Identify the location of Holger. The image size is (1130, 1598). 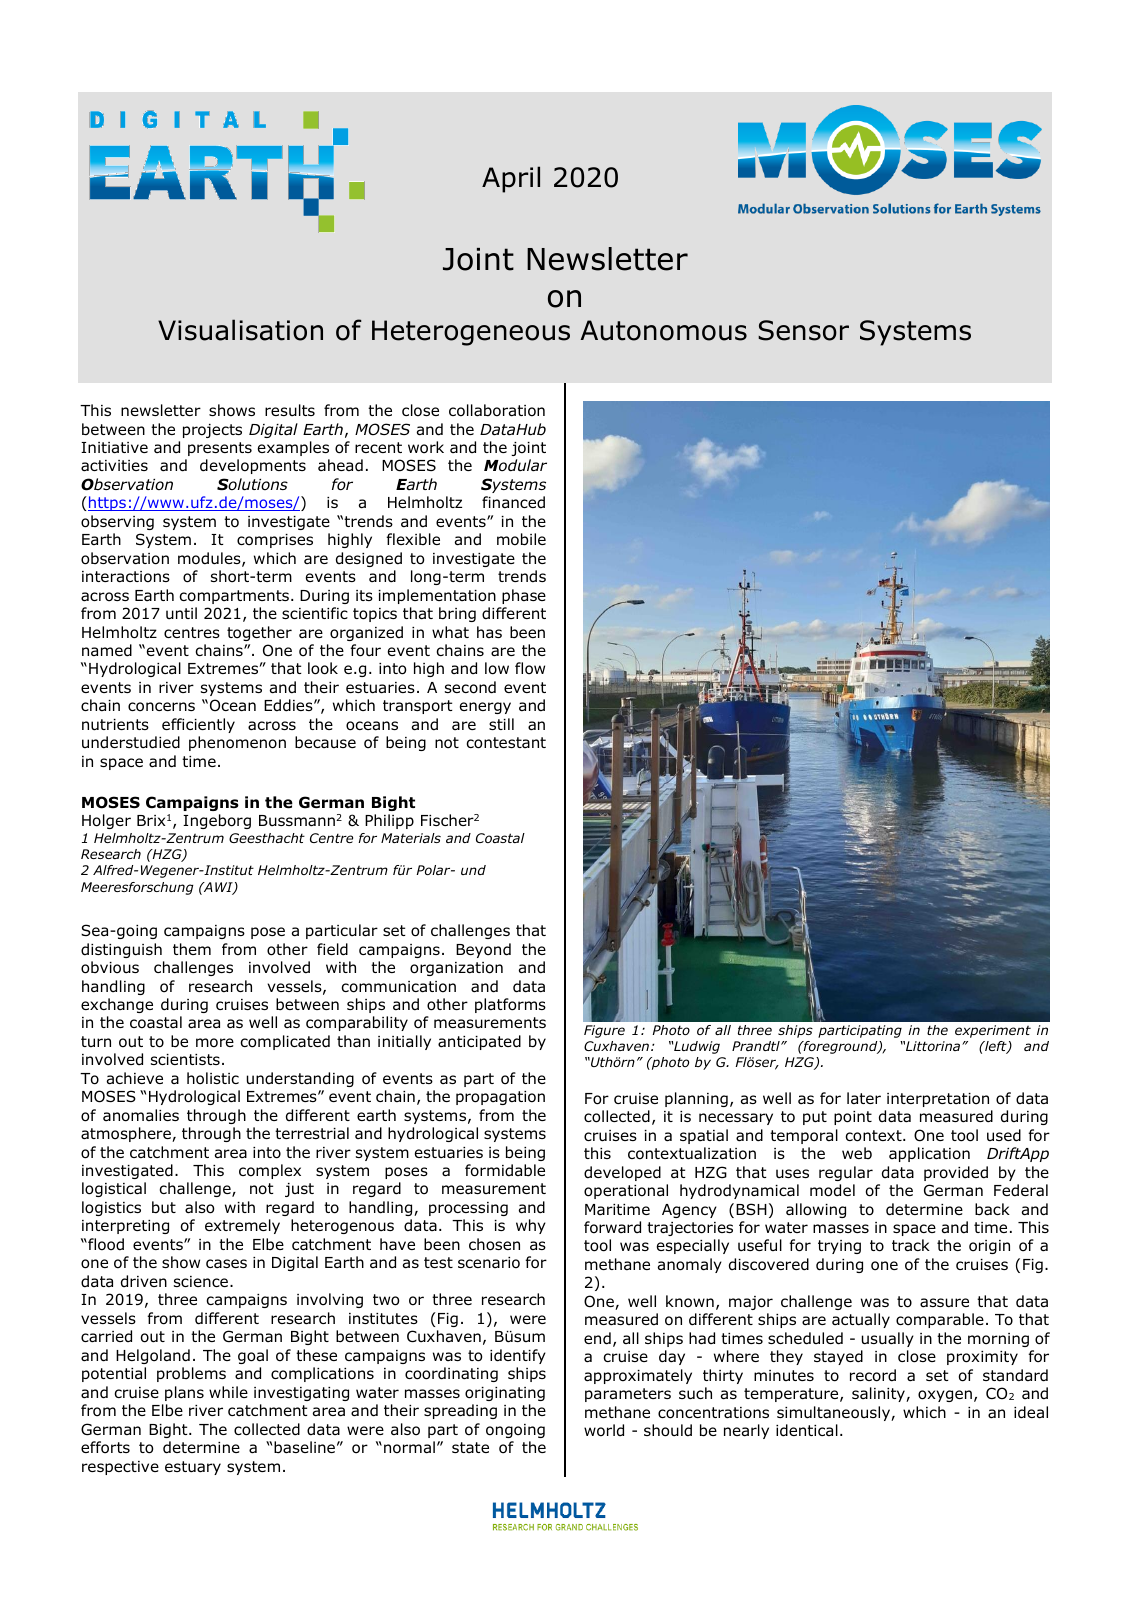
(106, 821).
